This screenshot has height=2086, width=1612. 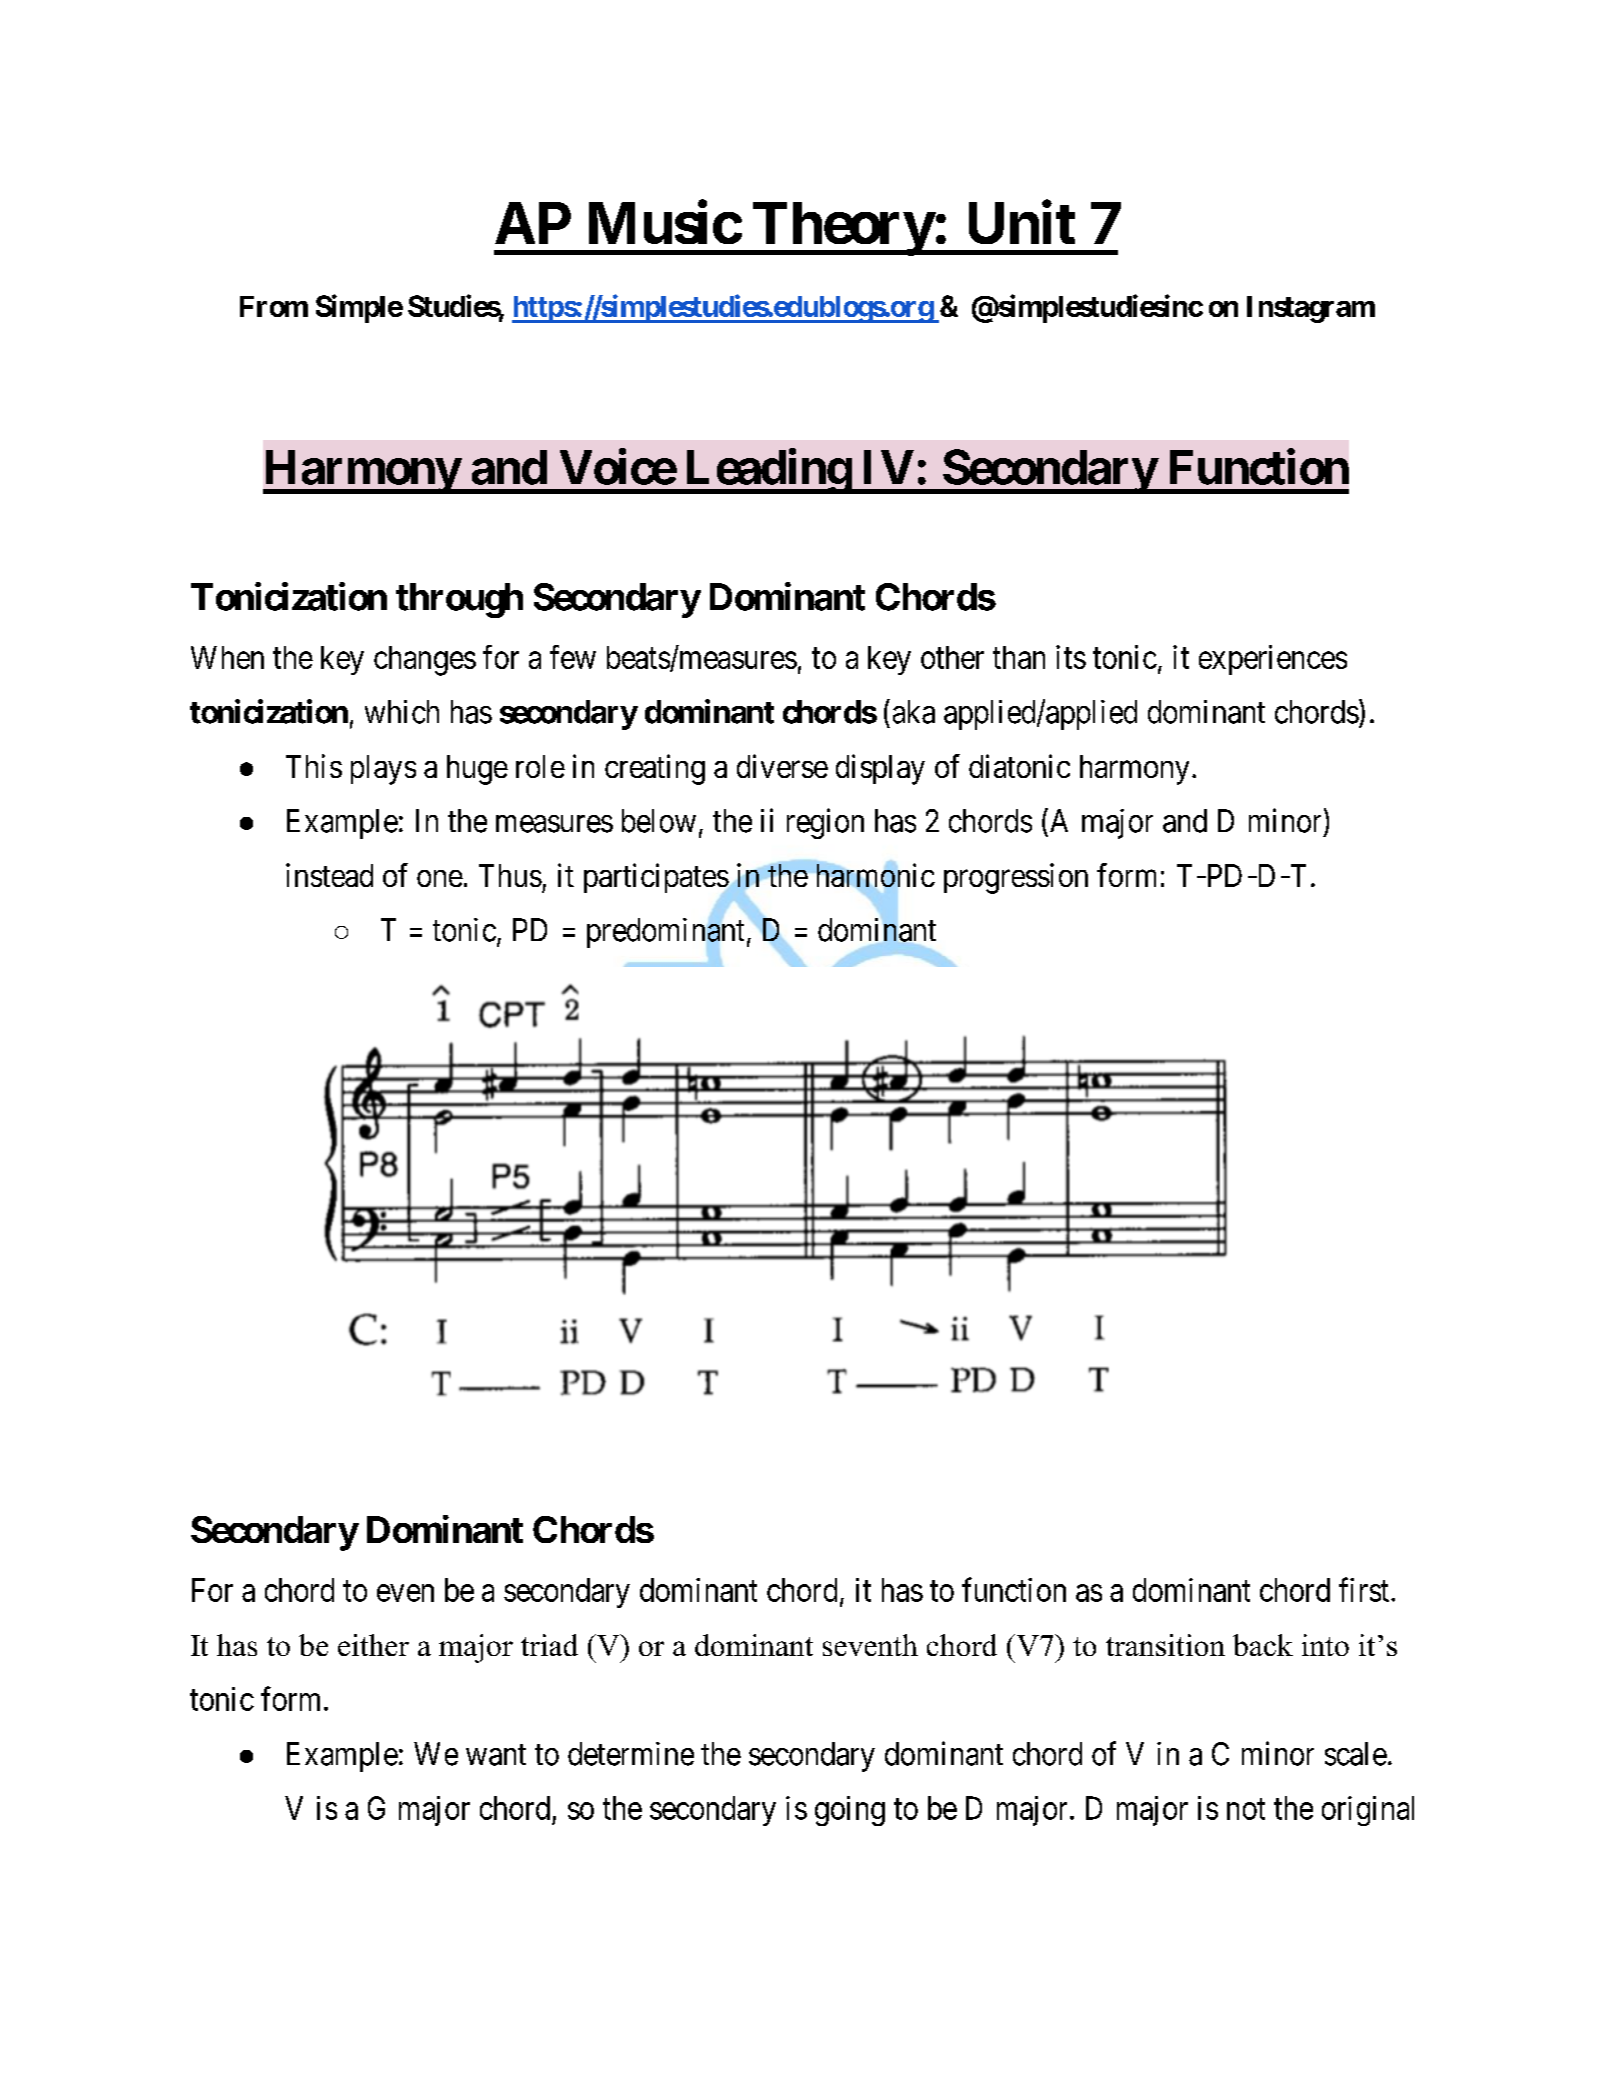 What do you see at coordinates (1016, 878) in the screenshot?
I see `progression` at bounding box center [1016, 878].
